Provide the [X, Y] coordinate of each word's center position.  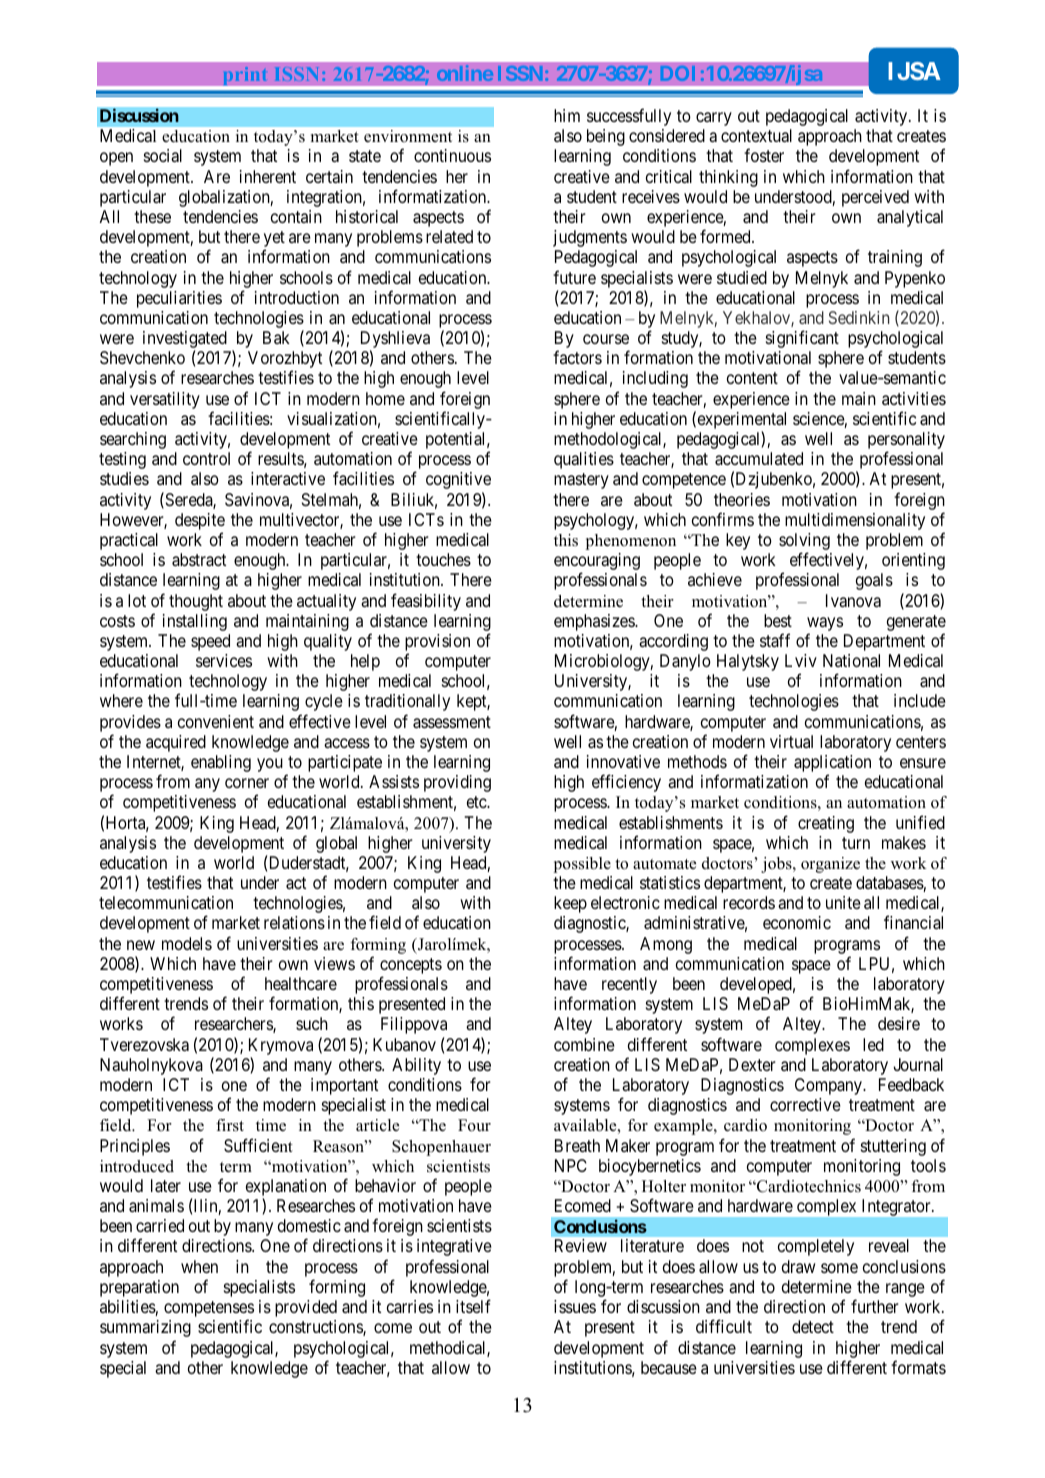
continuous [452, 155]
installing [195, 622]
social [163, 155]
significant [802, 339]
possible [582, 865]
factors [577, 357]
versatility [165, 400]
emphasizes [595, 622]
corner [247, 783]
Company [829, 1086]
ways [825, 624]
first [230, 1125]
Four [474, 1125]
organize [830, 865]
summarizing [145, 1328]
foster [764, 155]
